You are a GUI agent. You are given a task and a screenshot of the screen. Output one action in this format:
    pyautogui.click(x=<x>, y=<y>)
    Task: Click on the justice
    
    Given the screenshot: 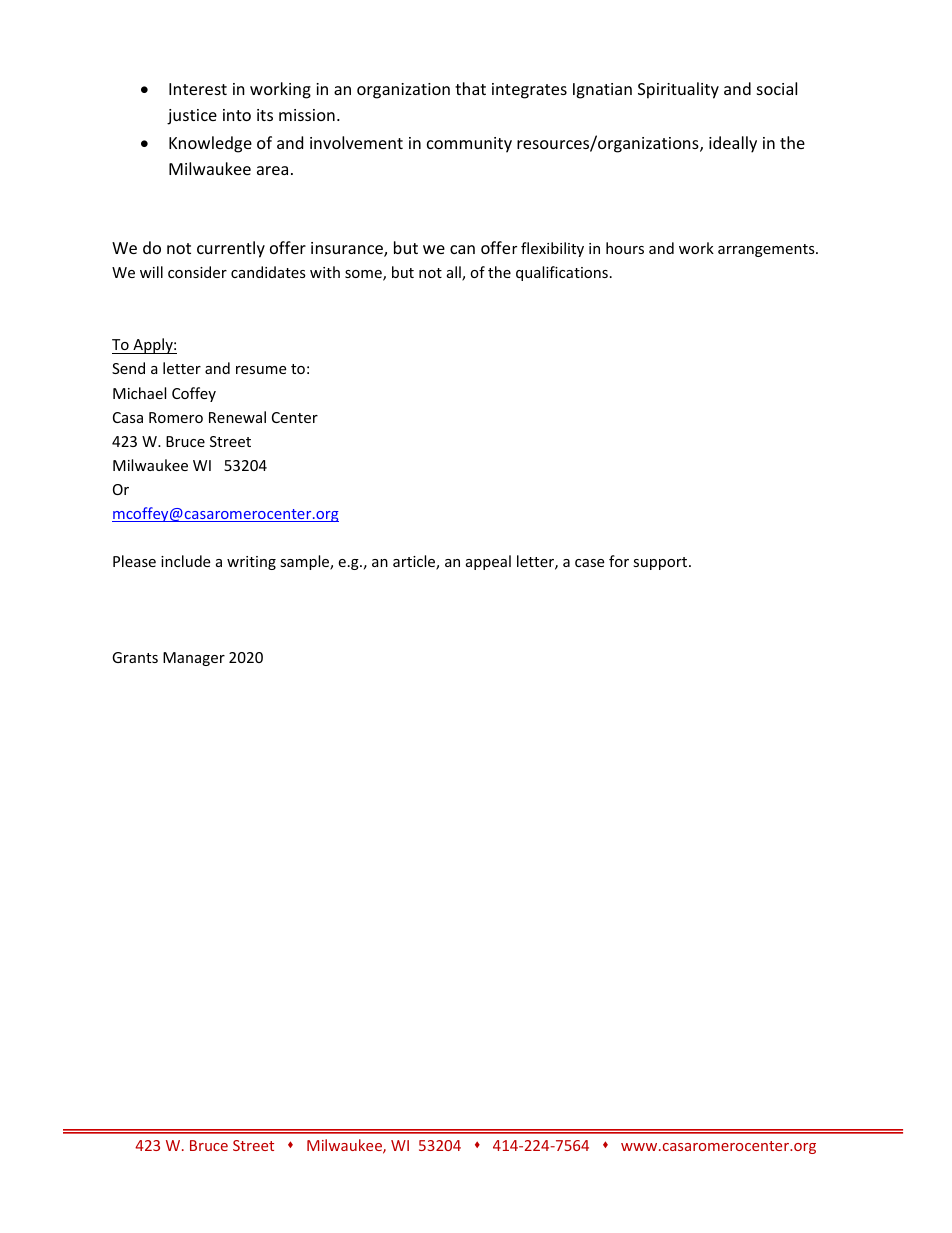 What is the action you would take?
    pyautogui.click(x=192, y=117)
